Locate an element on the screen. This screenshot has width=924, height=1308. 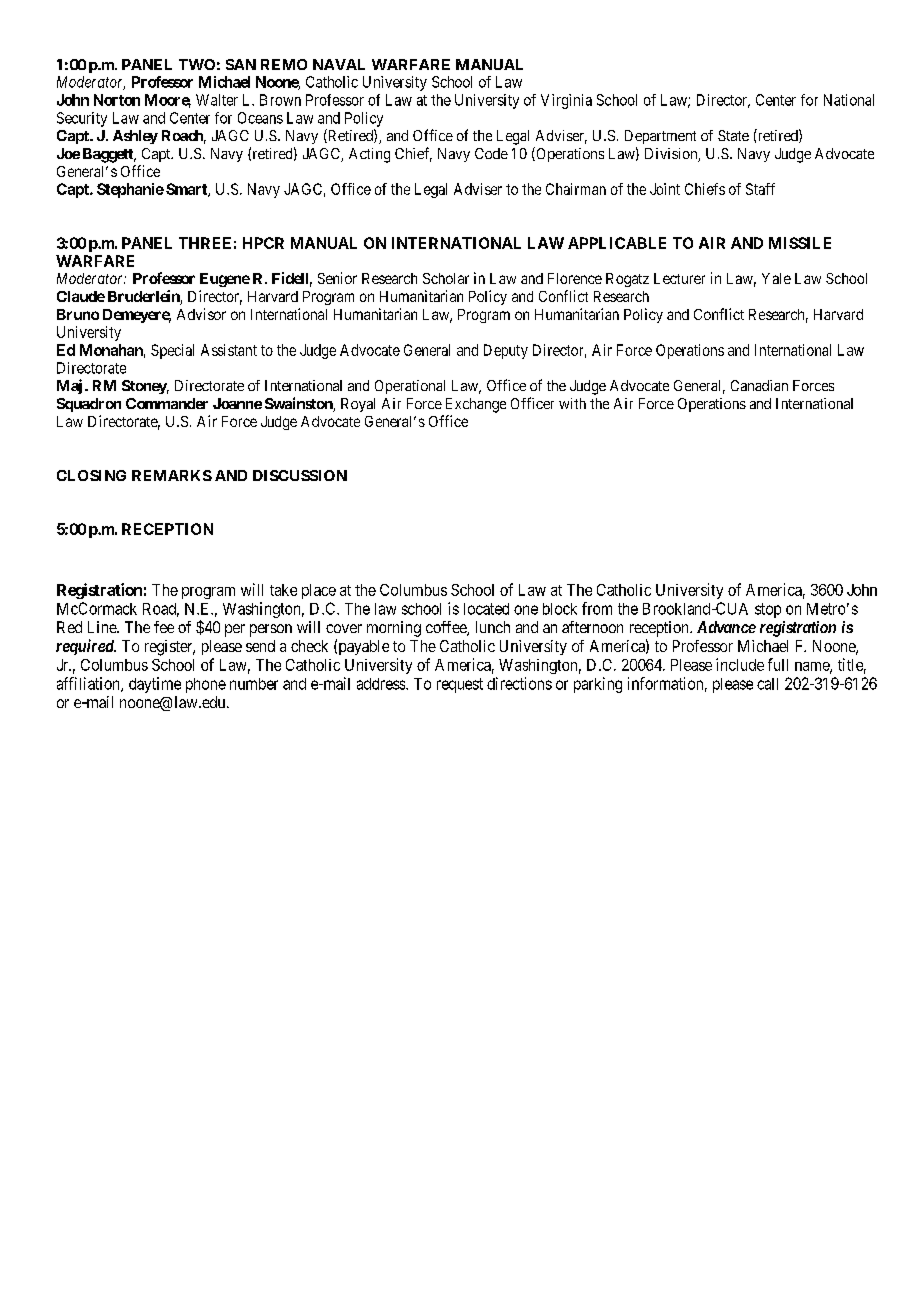
NAVAL is located at coordinates (339, 64).
